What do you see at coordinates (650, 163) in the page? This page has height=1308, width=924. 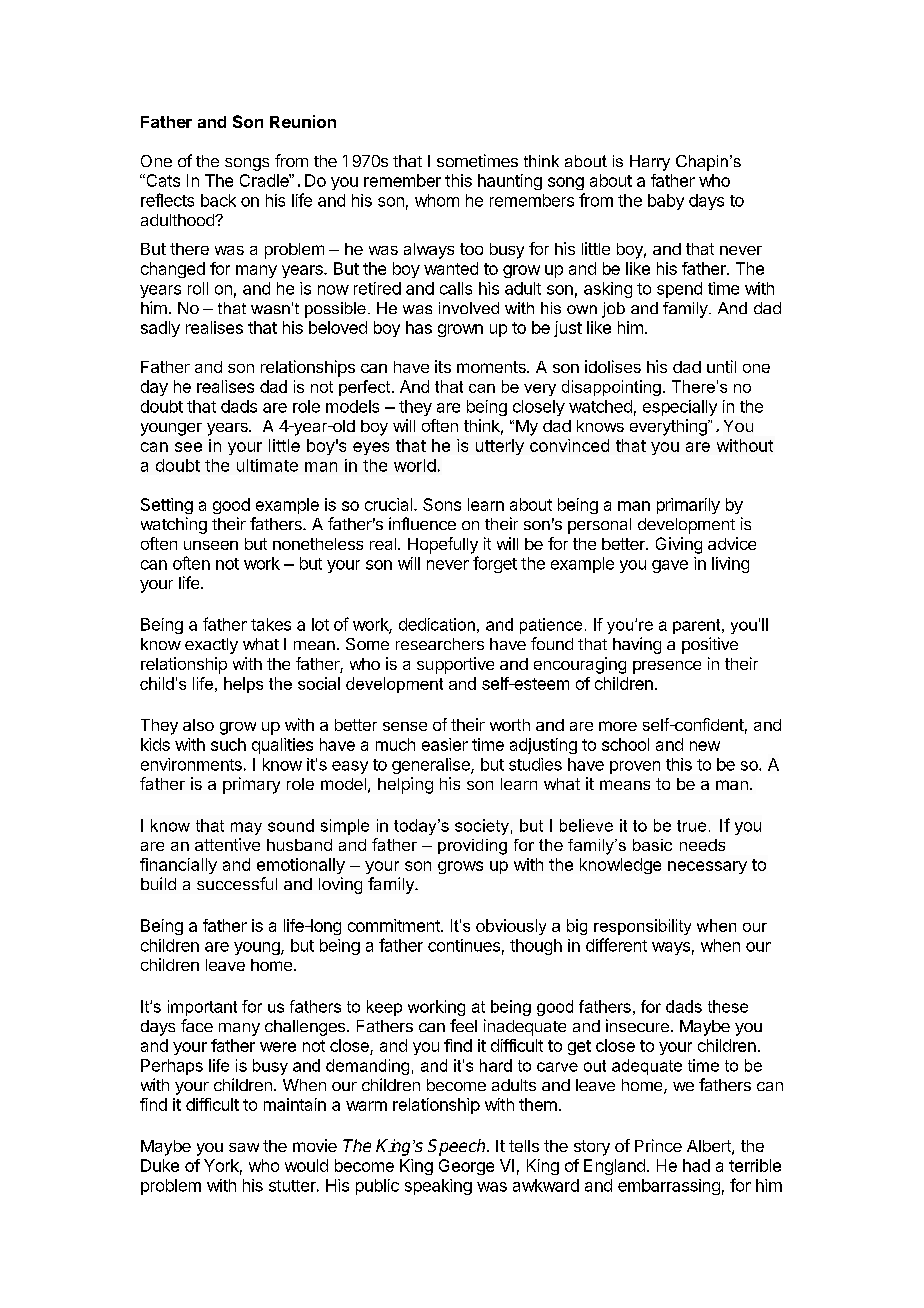 I see `Harry` at bounding box center [650, 163].
